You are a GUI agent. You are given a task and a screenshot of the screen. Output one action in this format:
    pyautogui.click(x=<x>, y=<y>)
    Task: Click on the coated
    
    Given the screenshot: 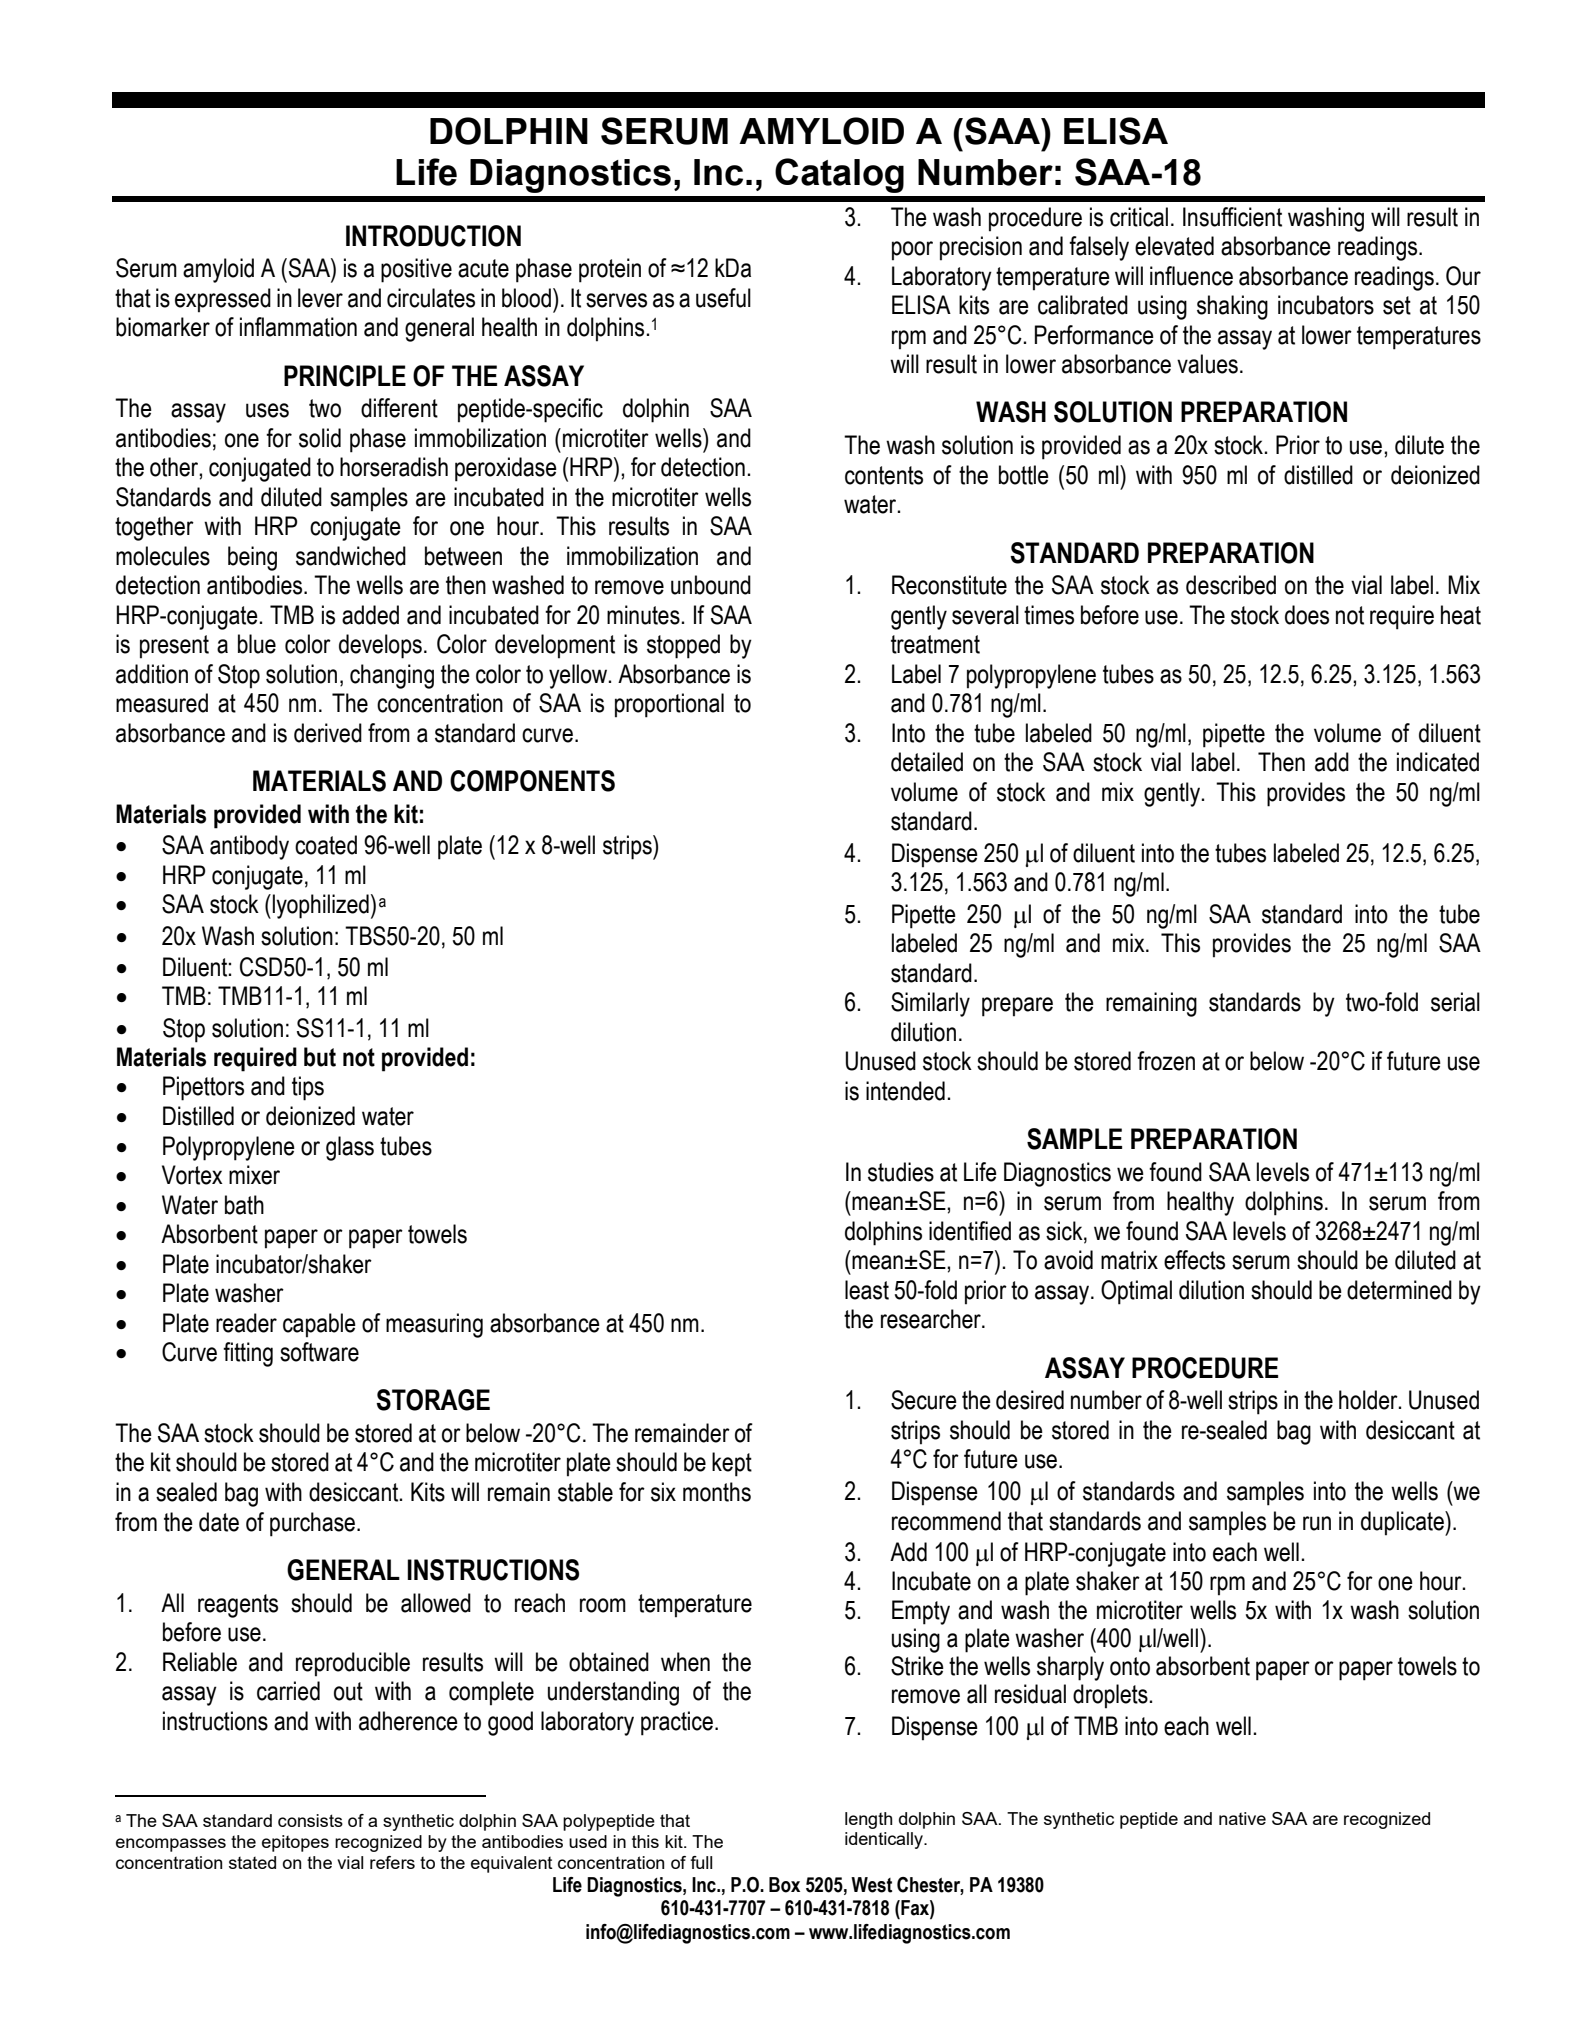 What is the action you would take?
    pyautogui.click(x=326, y=845)
